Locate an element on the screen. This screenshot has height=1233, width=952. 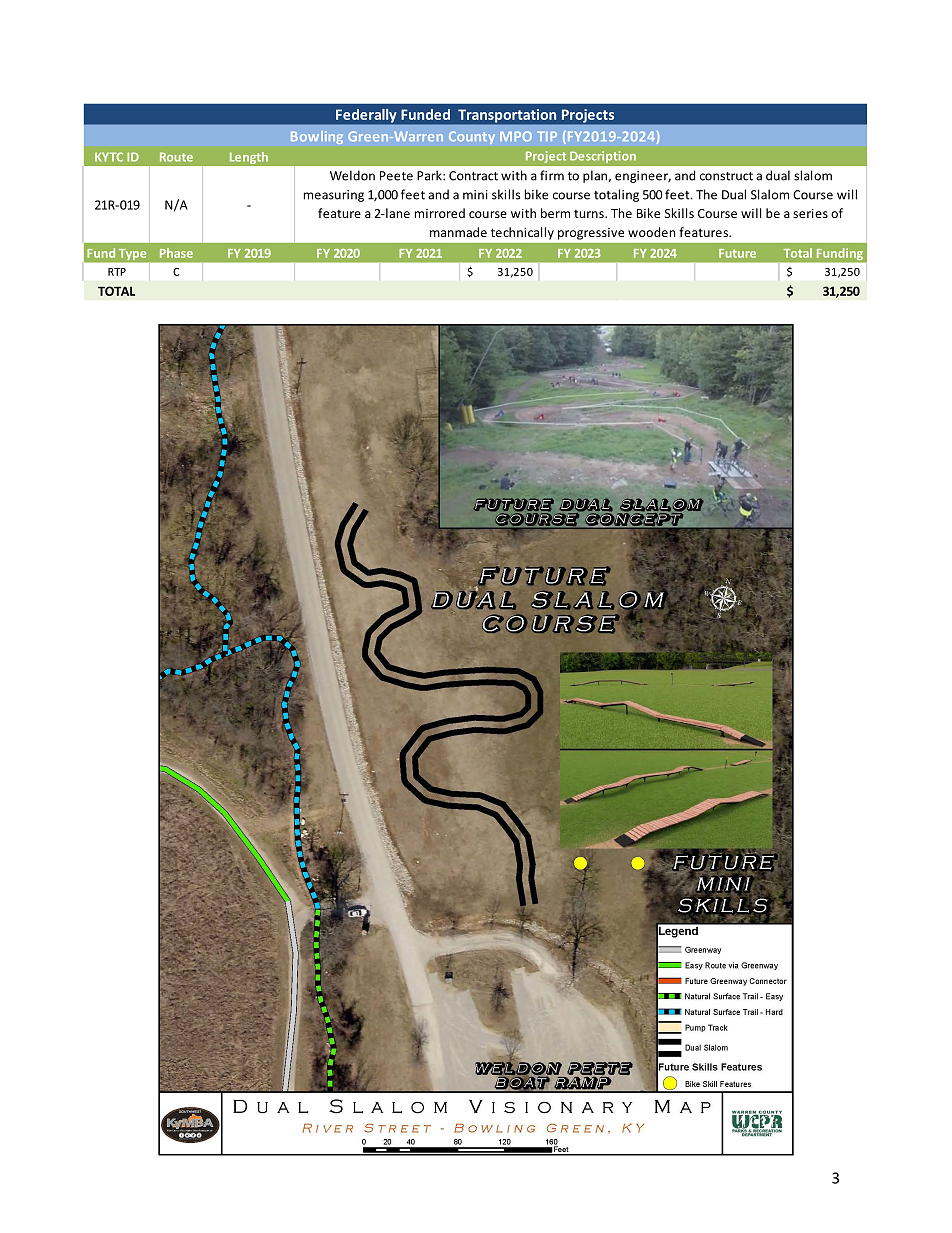
series is located at coordinates (810, 213).
